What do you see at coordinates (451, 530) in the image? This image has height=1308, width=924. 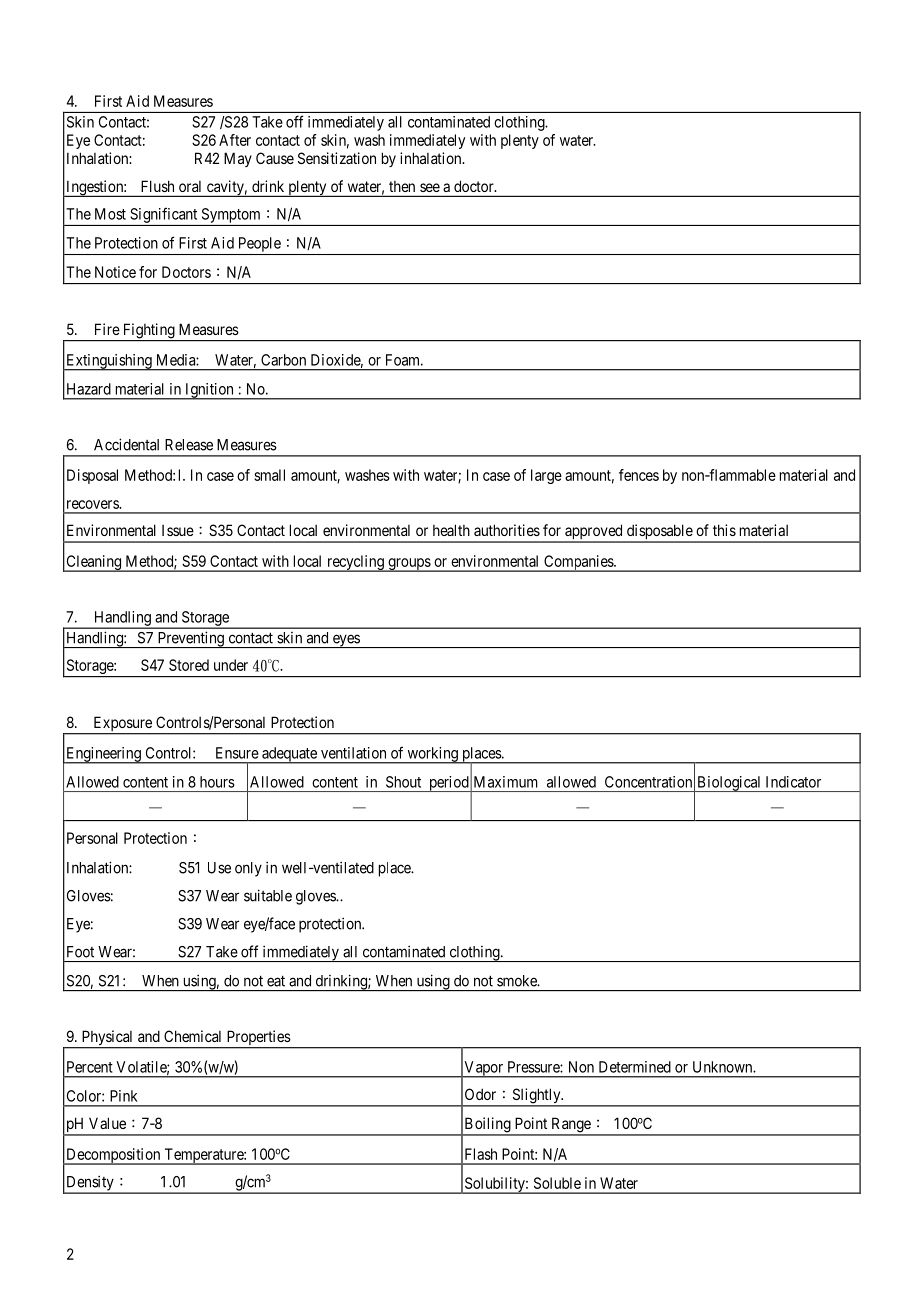 I see `health` at bounding box center [451, 530].
